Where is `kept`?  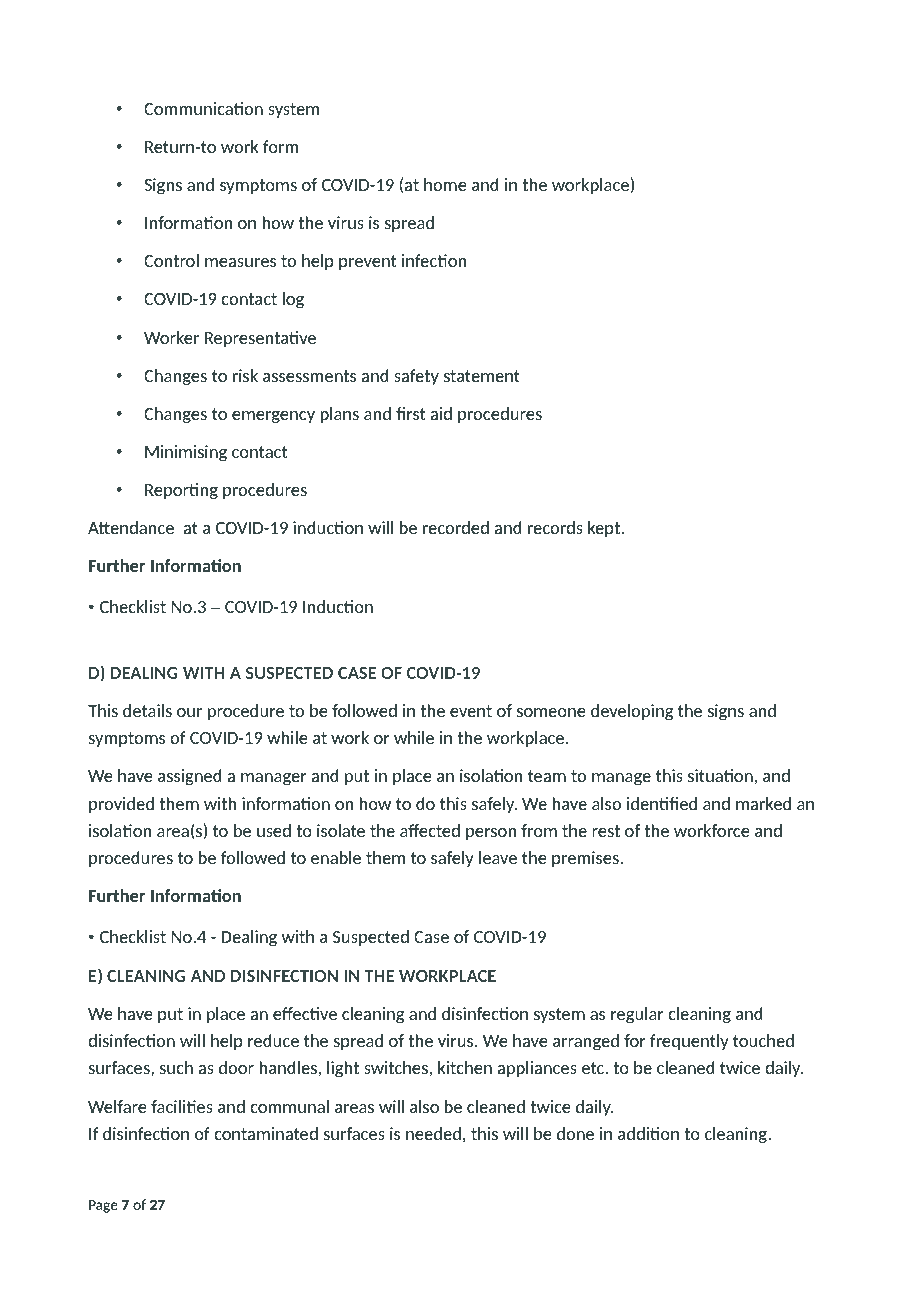 kept is located at coordinates (605, 529).
